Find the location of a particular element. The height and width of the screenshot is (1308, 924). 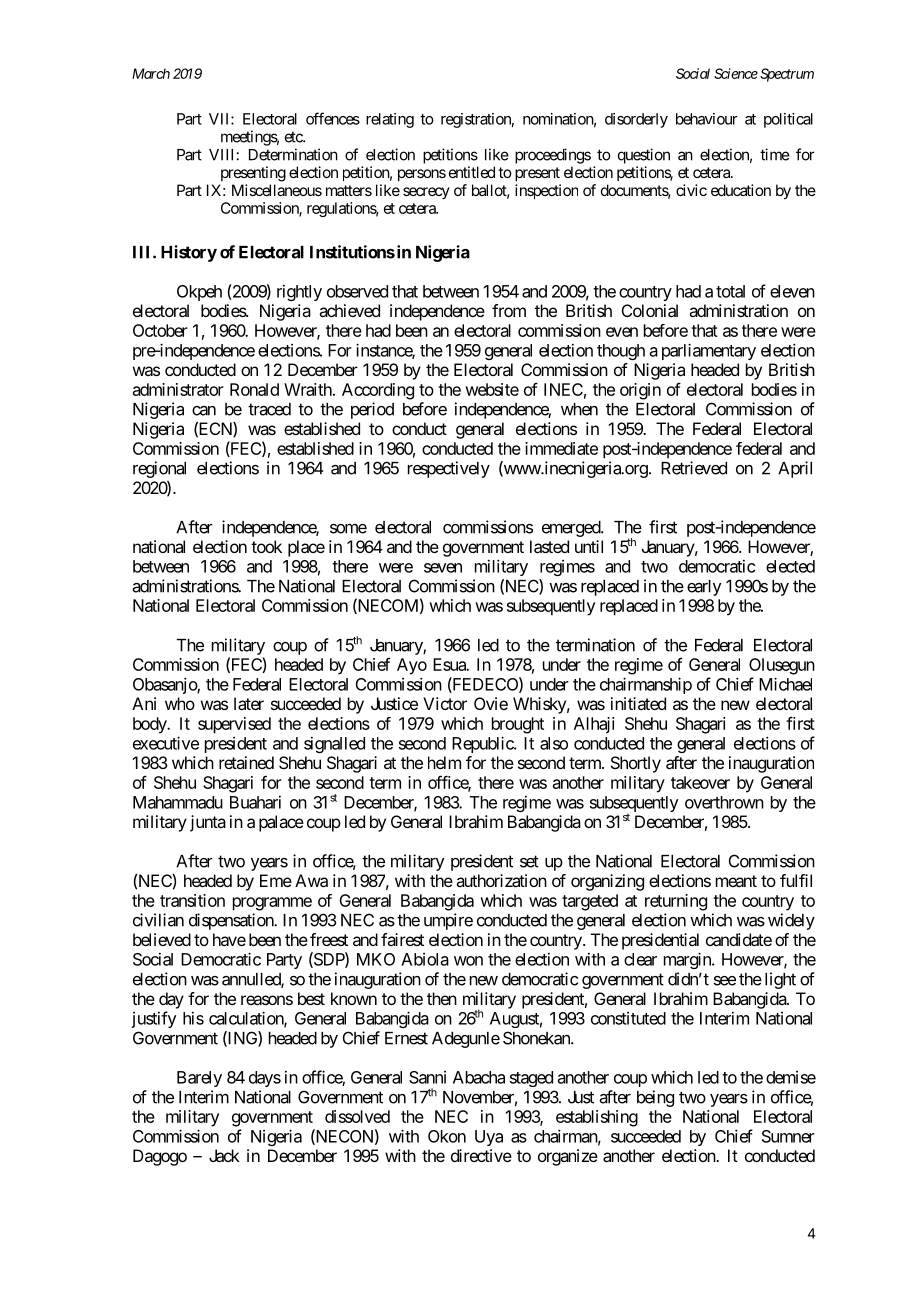

candidate is located at coordinates (739, 939).
